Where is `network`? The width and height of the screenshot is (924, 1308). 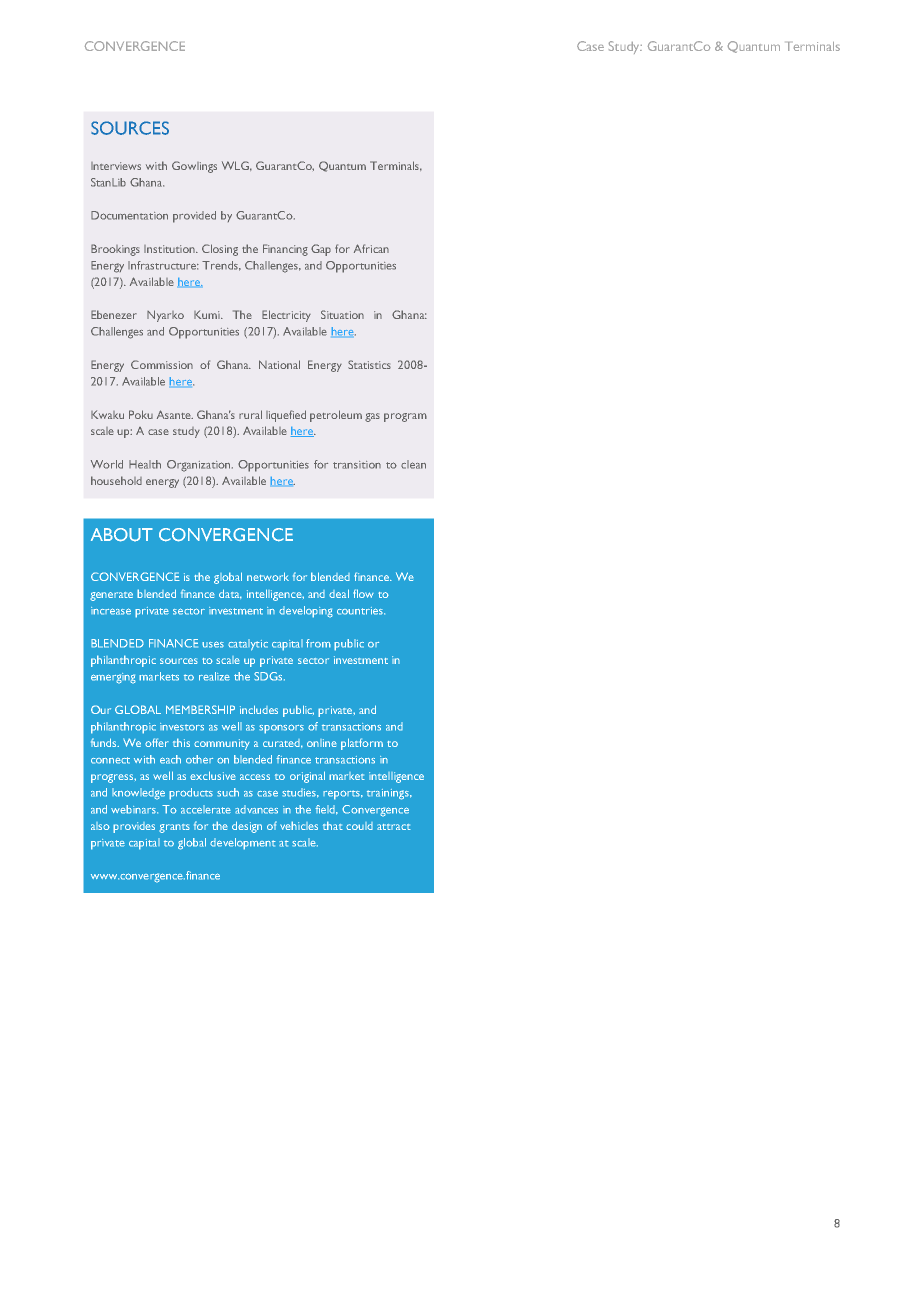
network is located at coordinates (268, 576).
